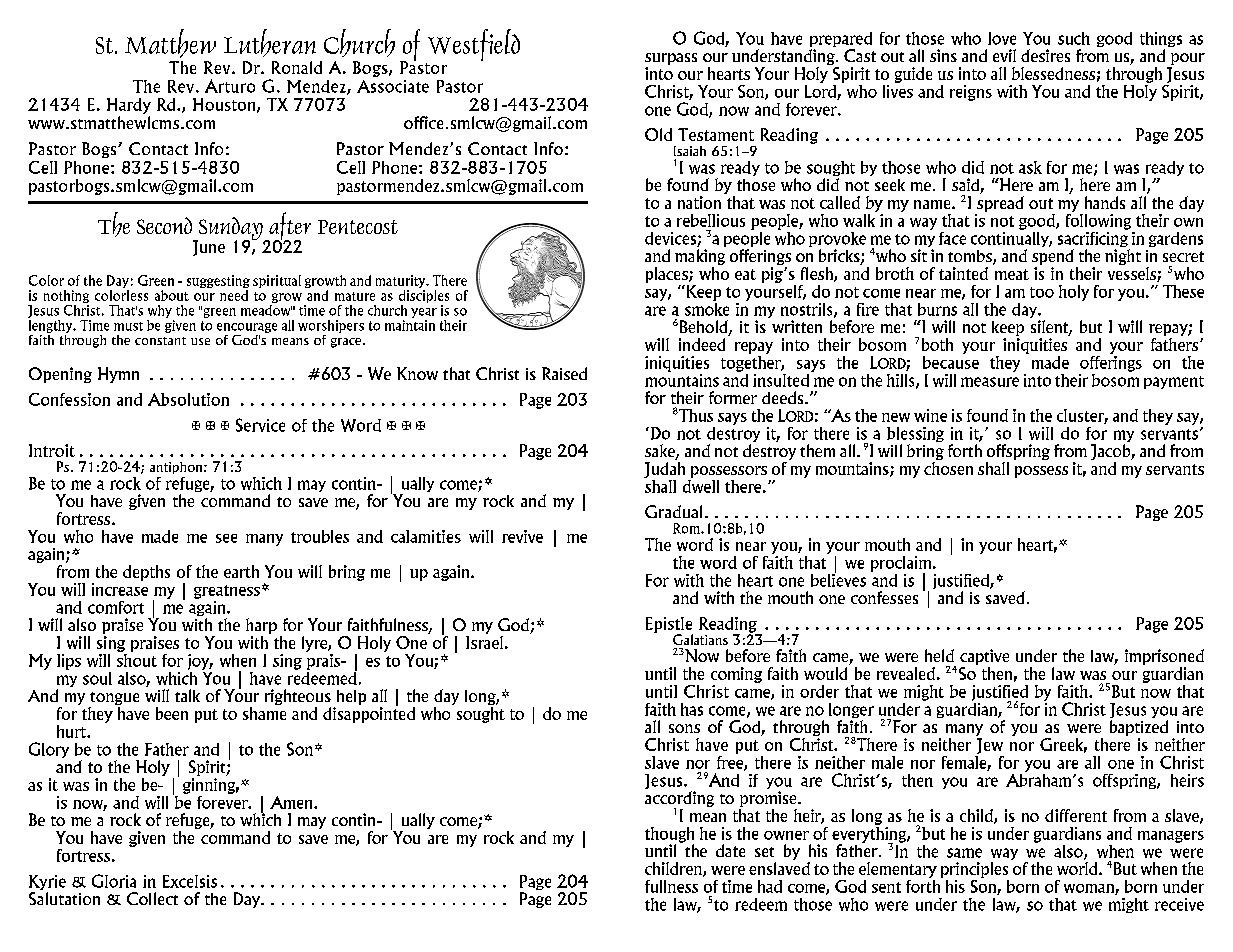  I want to click on Arturo, so click(230, 86).
